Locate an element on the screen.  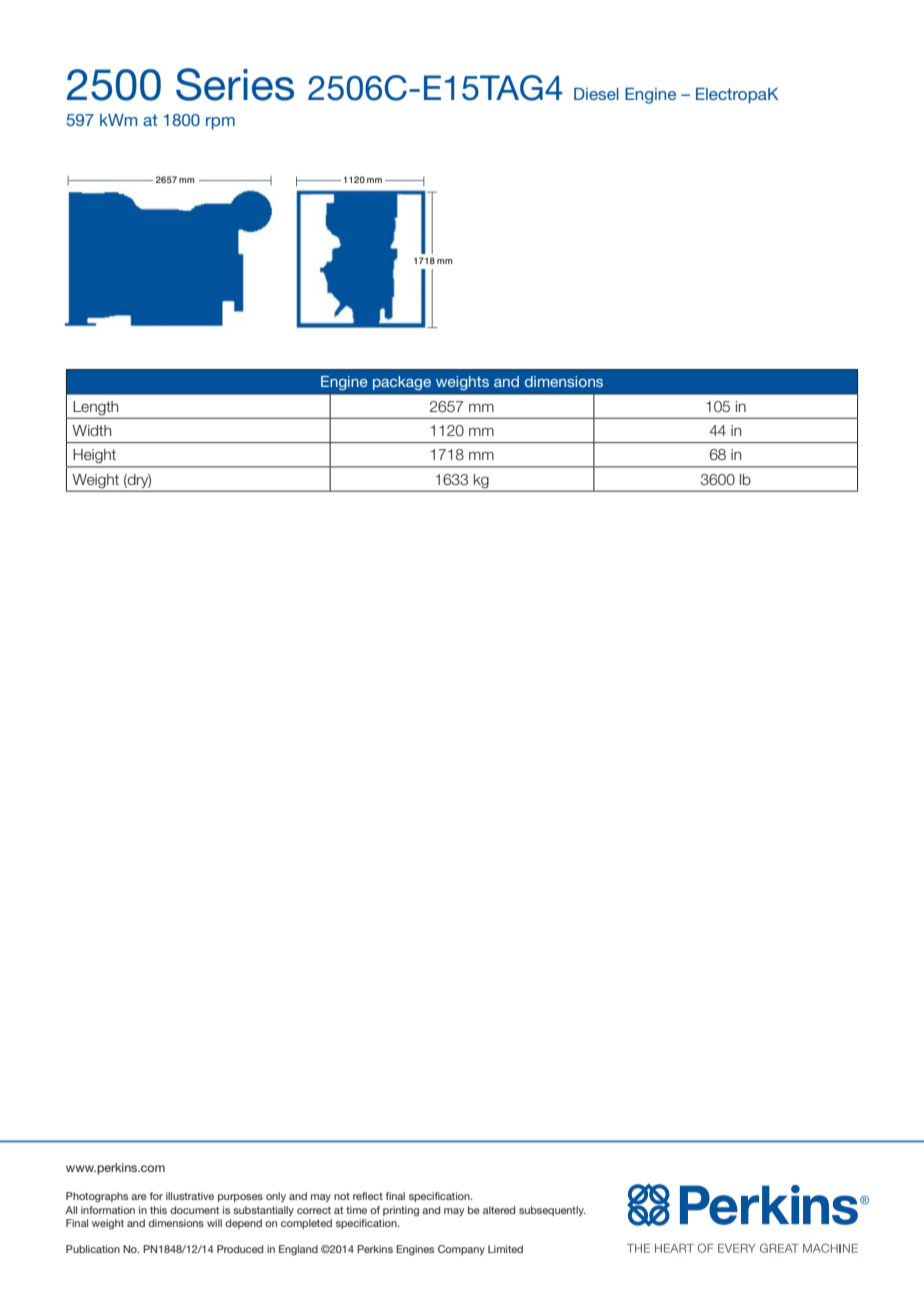
Height is located at coordinates (95, 456).
